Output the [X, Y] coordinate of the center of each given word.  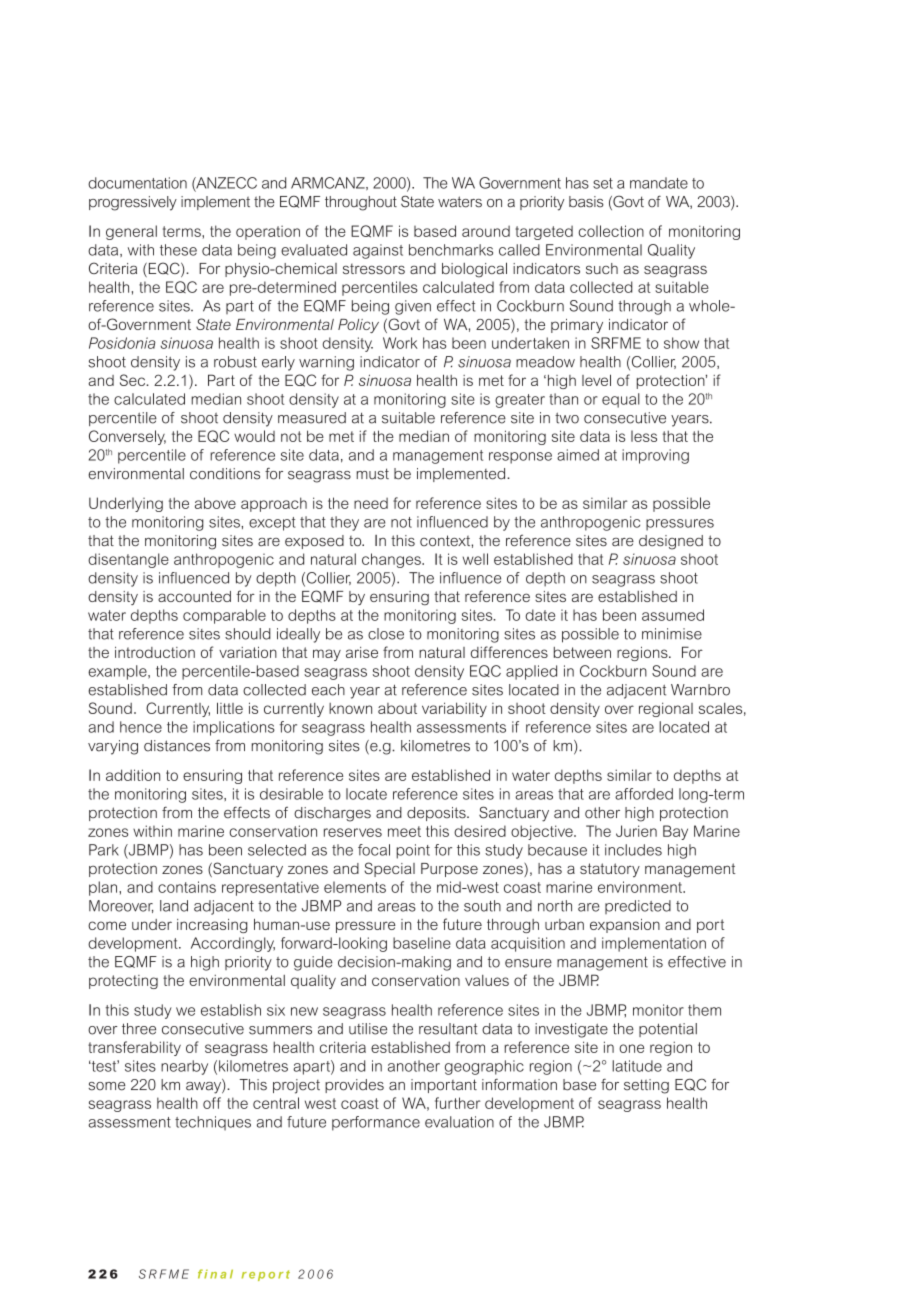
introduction [155, 652]
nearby [184, 1067]
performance [376, 1123]
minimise [672, 634]
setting [646, 1086]
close [386, 634]
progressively [133, 203]
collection [611, 231]
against [378, 251]
